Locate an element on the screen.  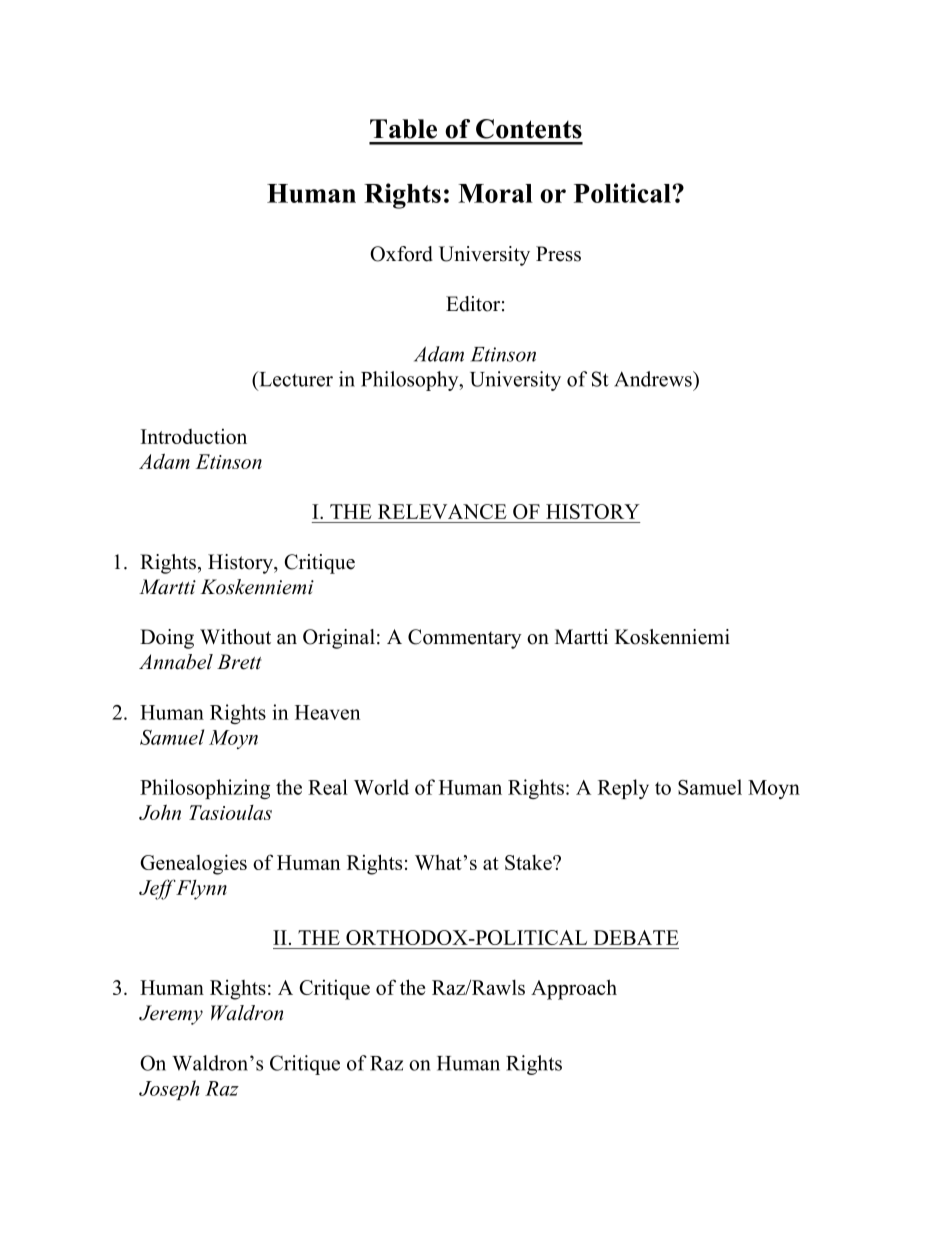
Contents is located at coordinates (529, 129).
